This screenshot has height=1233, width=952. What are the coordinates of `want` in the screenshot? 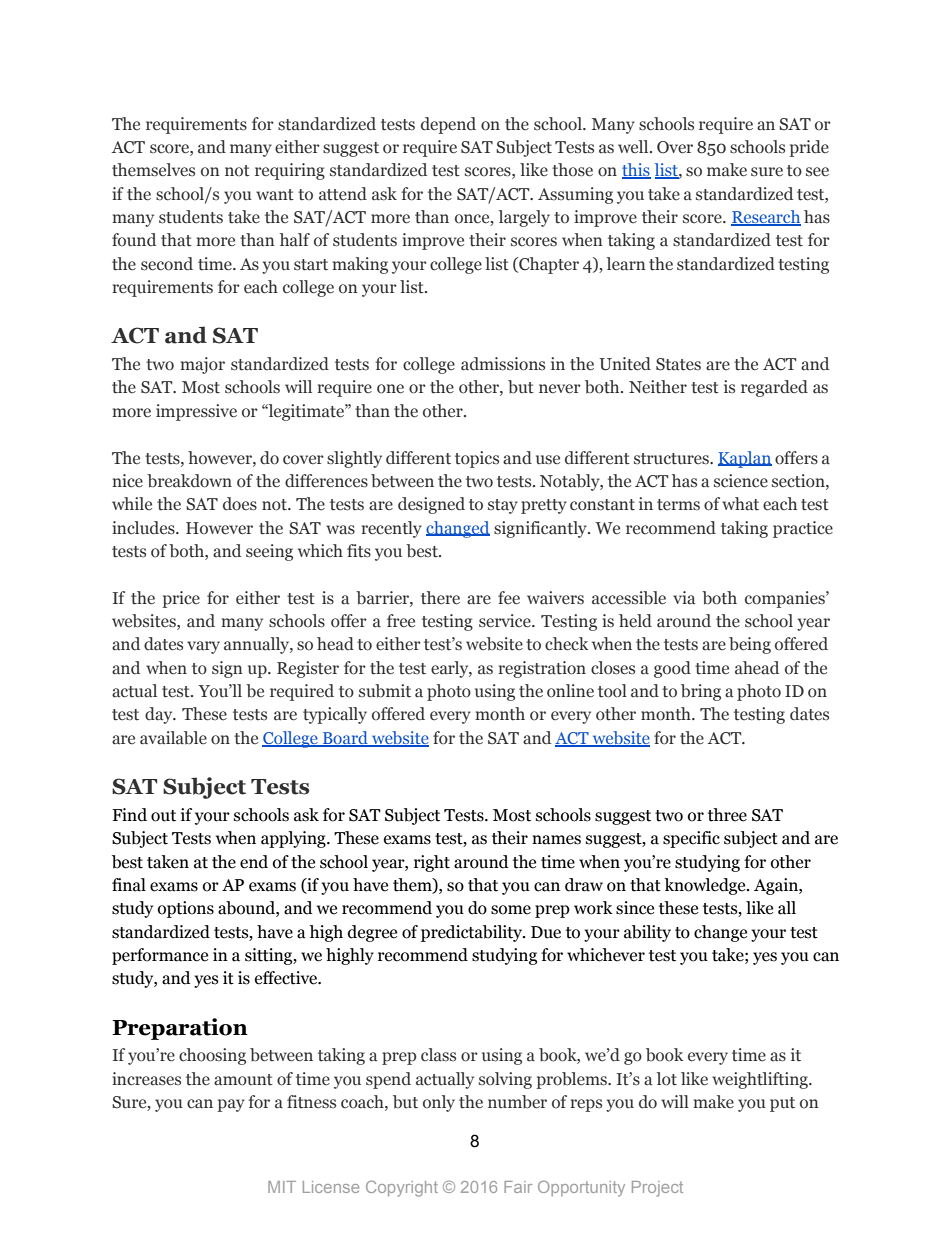 It's located at (275, 195).
